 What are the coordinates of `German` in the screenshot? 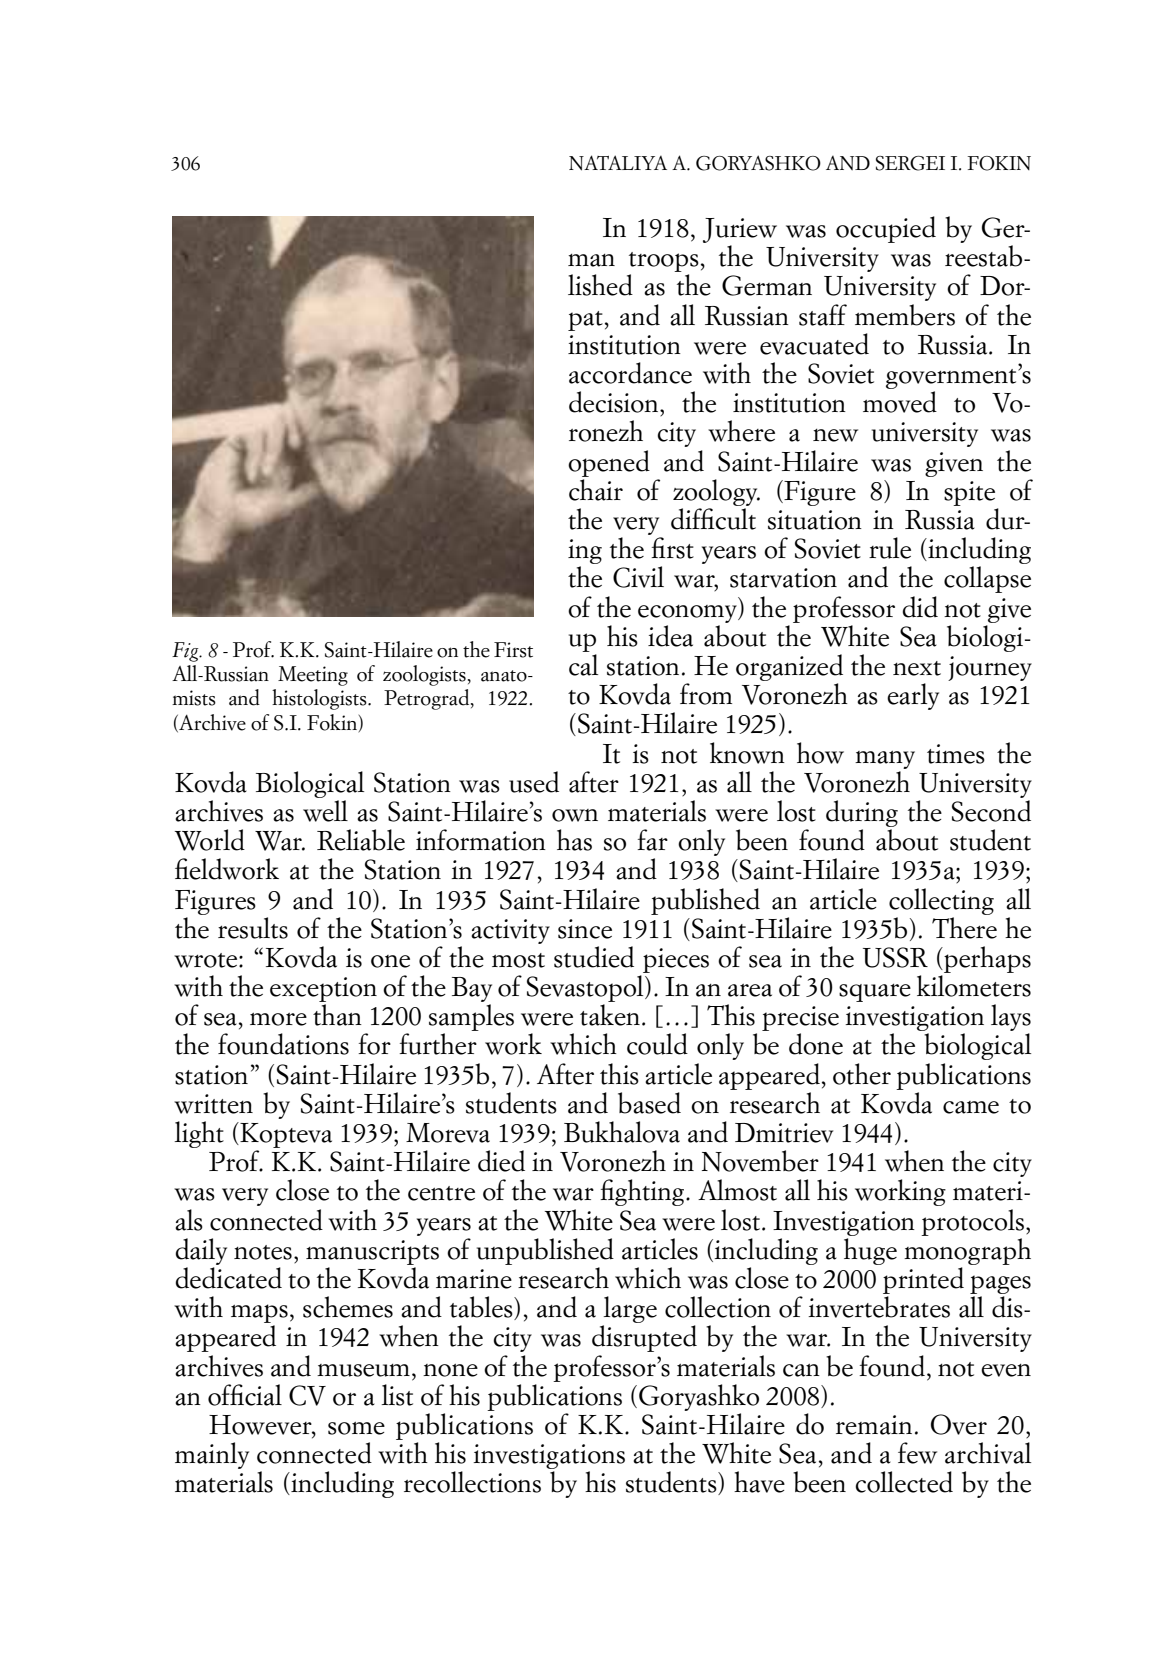 It's located at (767, 285).
